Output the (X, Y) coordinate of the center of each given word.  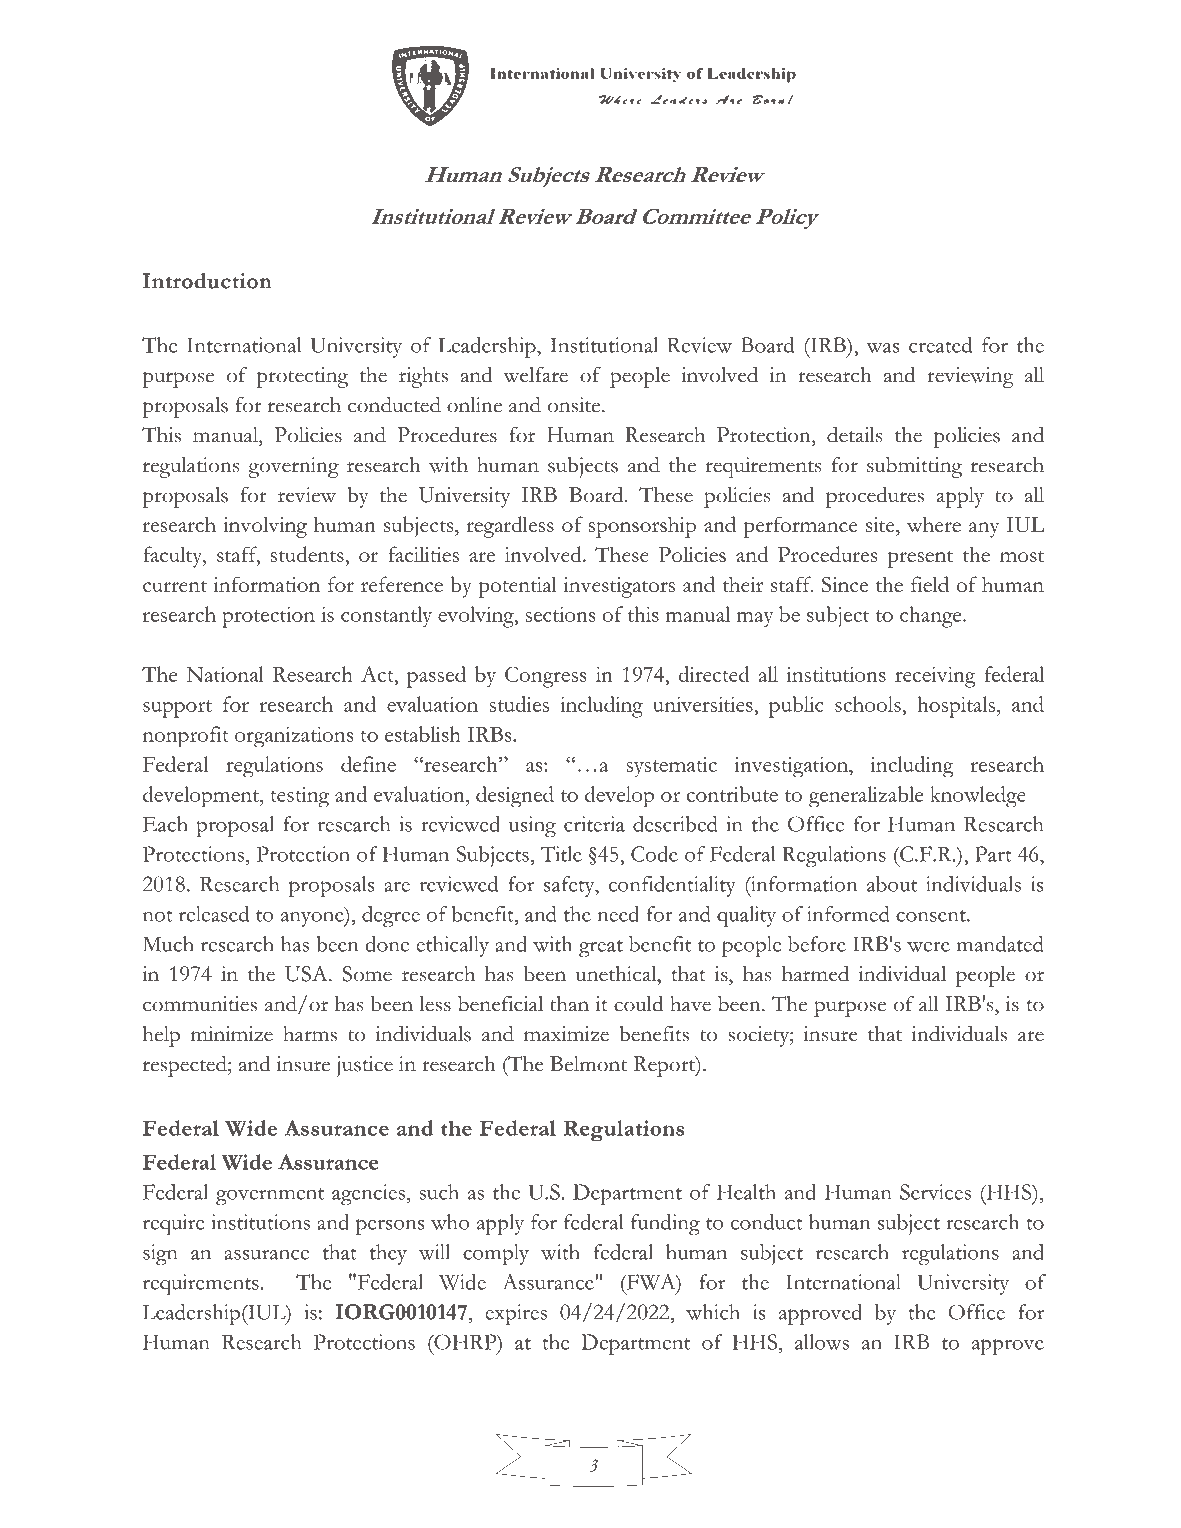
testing (299, 797)
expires (516, 1314)
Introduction (207, 281)
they (388, 1254)
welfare (535, 375)
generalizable (866, 796)
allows (822, 1342)
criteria (594, 824)
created (940, 345)
